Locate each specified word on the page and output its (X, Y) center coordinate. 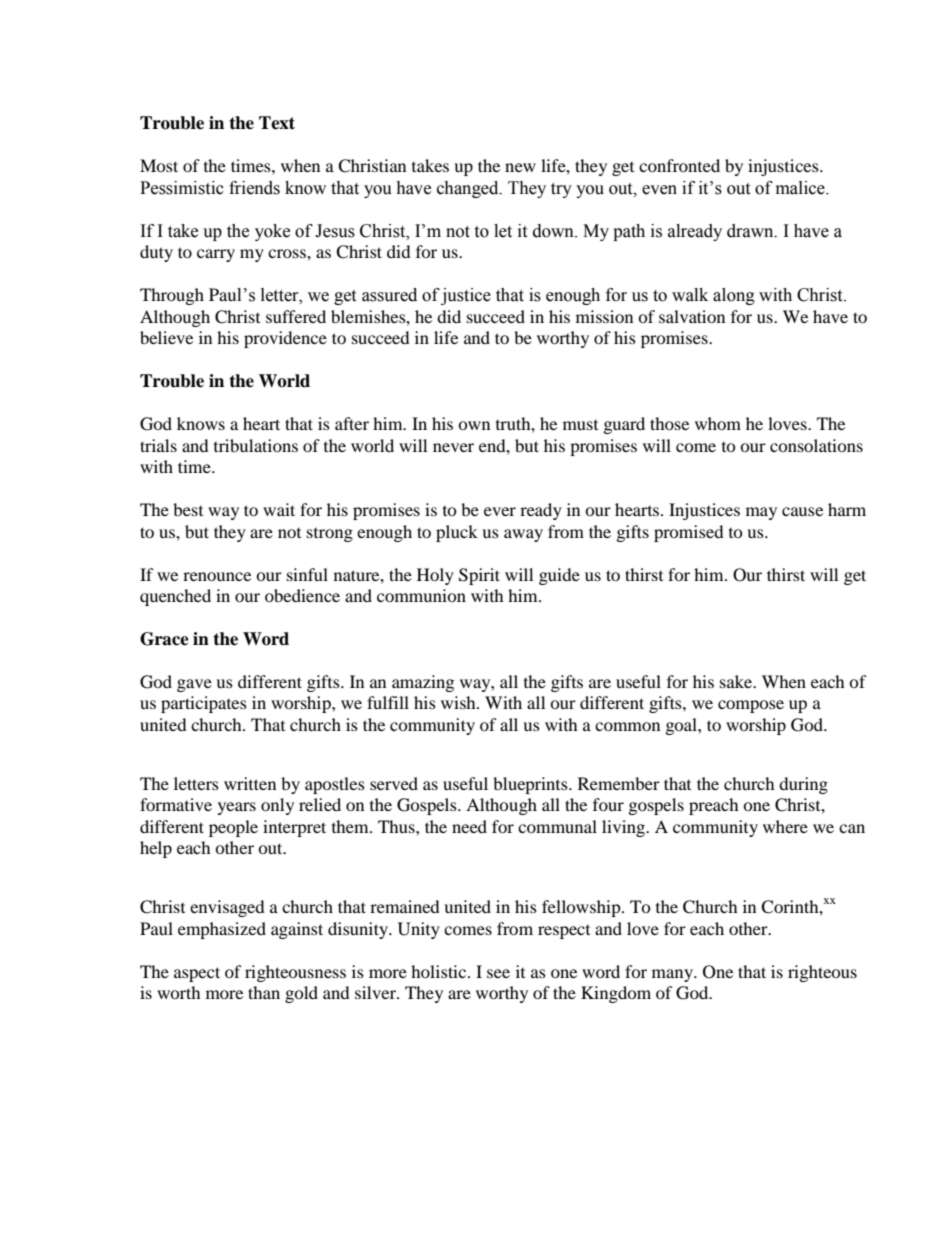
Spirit (479, 576)
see (498, 973)
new (520, 167)
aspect (197, 974)
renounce (217, 576)
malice (801, 188)
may (761, 513)
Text (277, 123)
